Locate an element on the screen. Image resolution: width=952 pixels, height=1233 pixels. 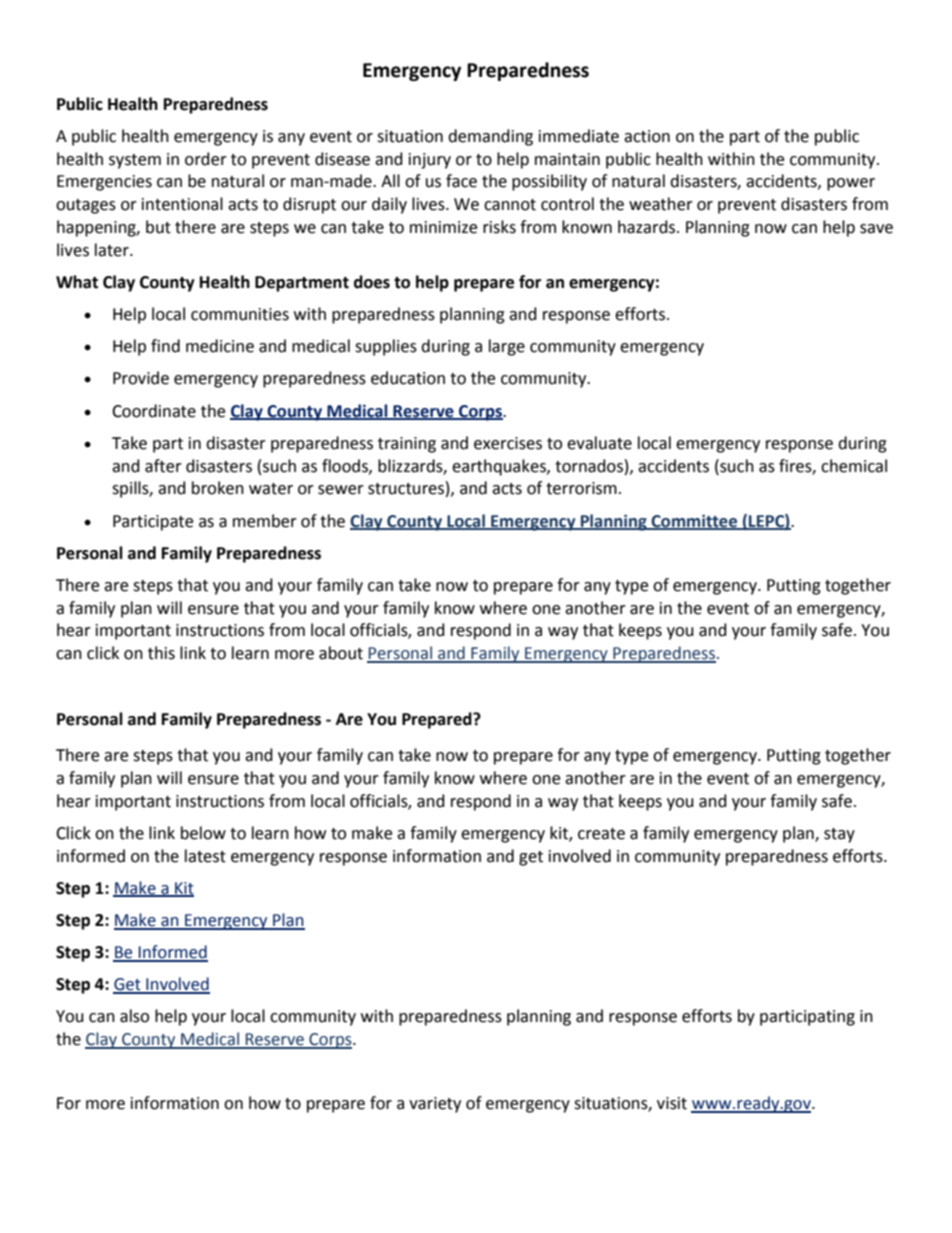
about is located at coordinates (341, 653).
